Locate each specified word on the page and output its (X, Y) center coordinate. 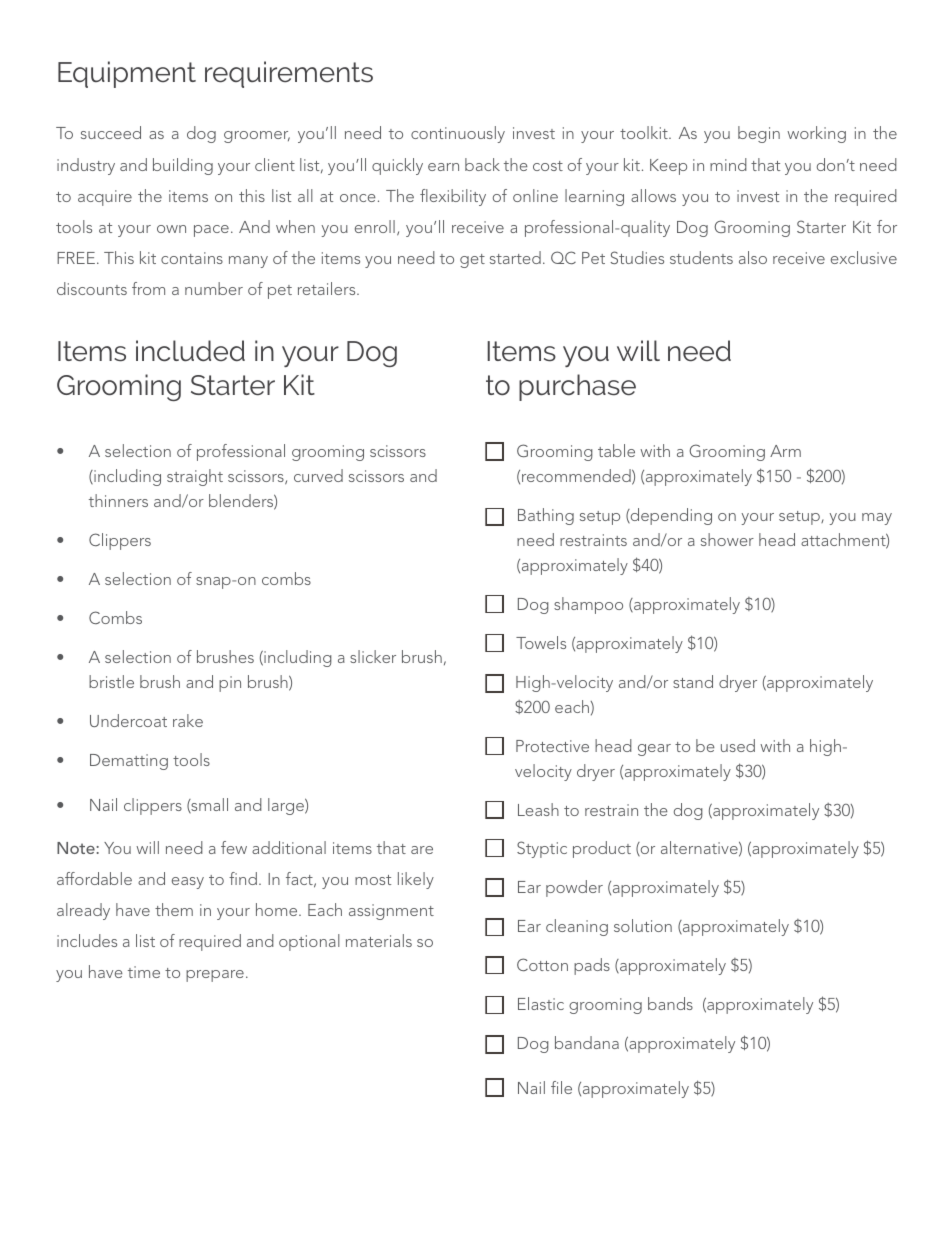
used (738, 745)
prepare (215, 976)
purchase (577, 387)
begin (759, 134)
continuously (458, 134)
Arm (785, 451)
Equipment (127, 74)
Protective (552, 746)
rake (188, 720)
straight (195, 477)
